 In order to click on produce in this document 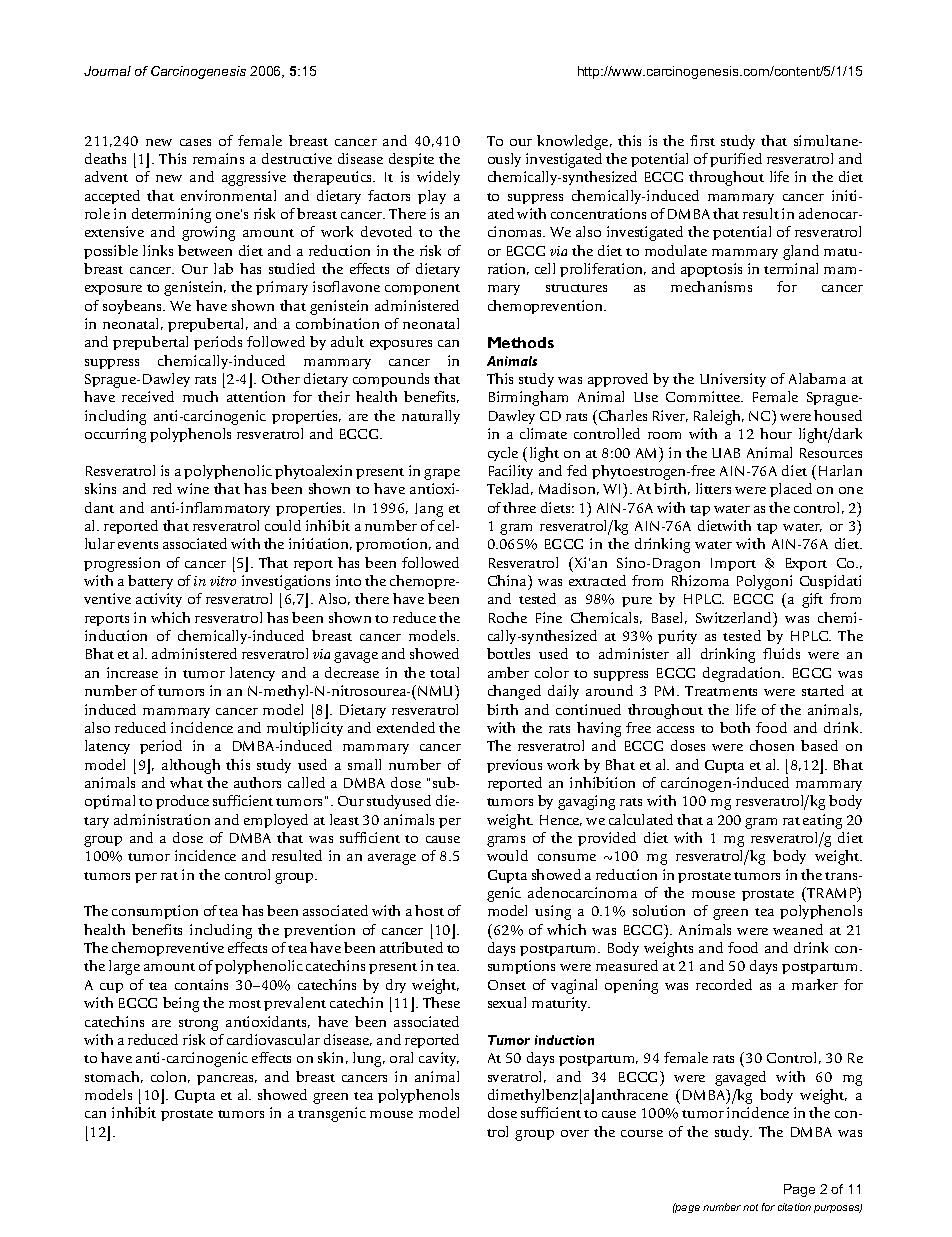, I will do `click(182, 802)`.
